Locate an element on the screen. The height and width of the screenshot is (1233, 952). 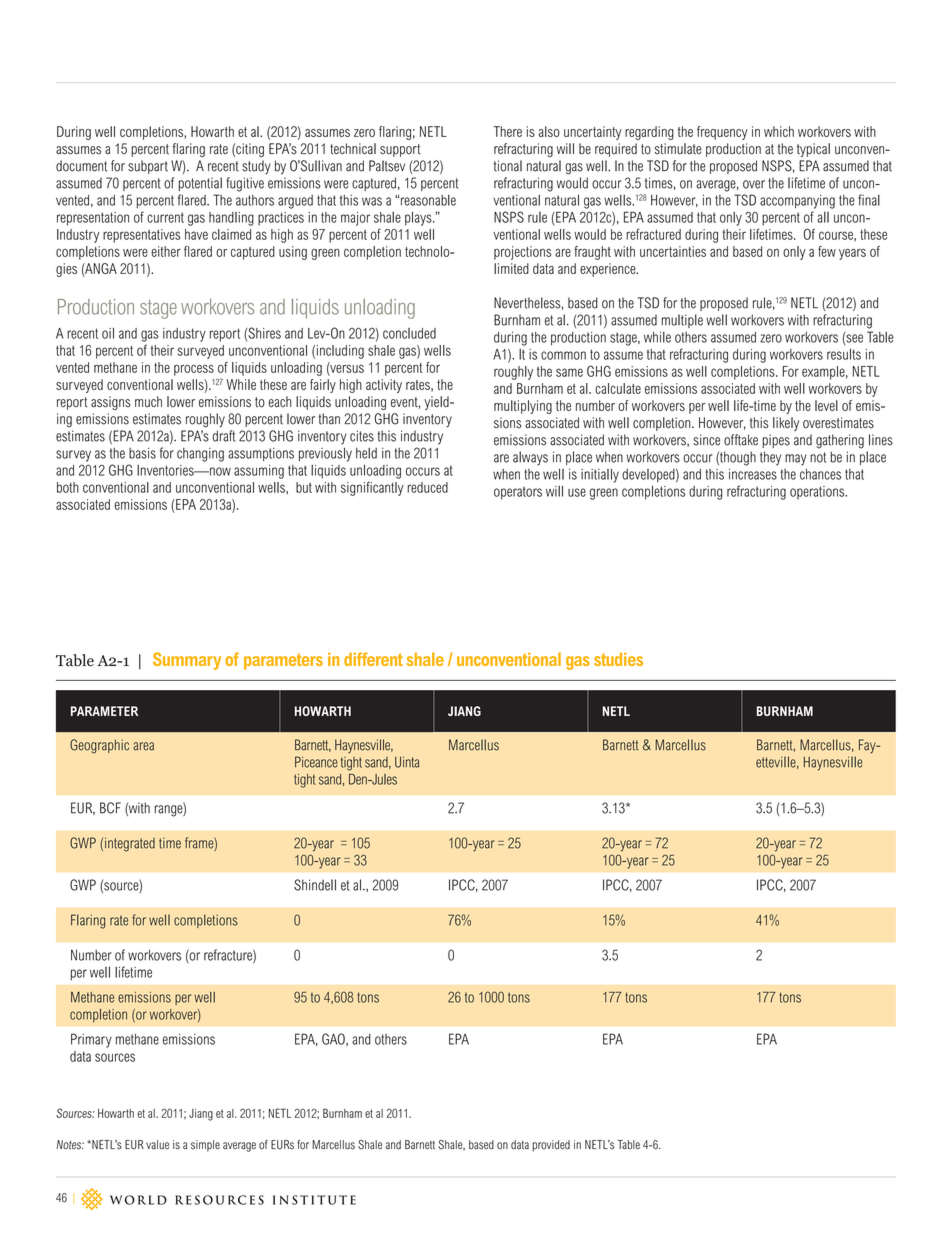
value is located at coordinates (157, 1145).
